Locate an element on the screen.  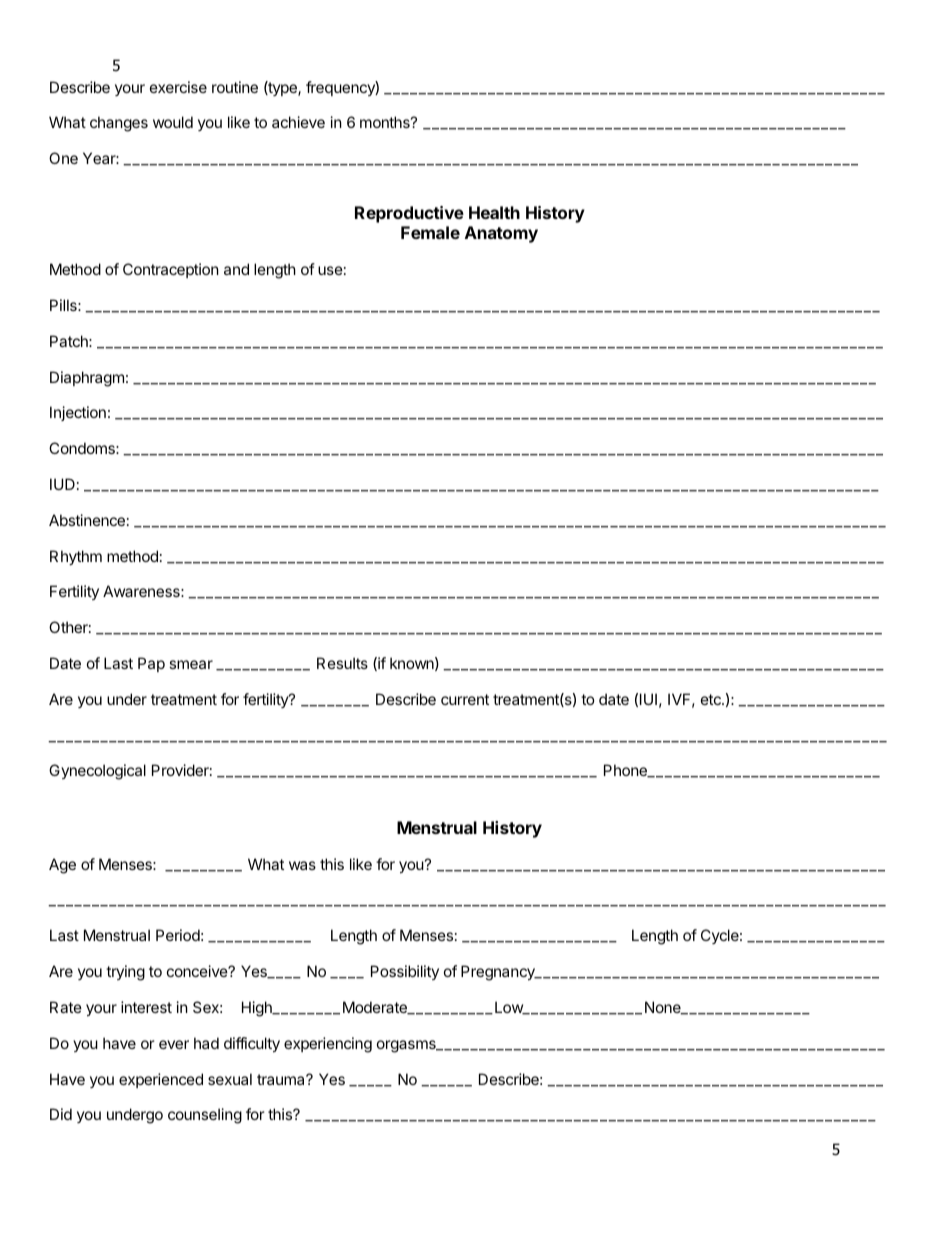
Results is located at coordinates (342, 663).
